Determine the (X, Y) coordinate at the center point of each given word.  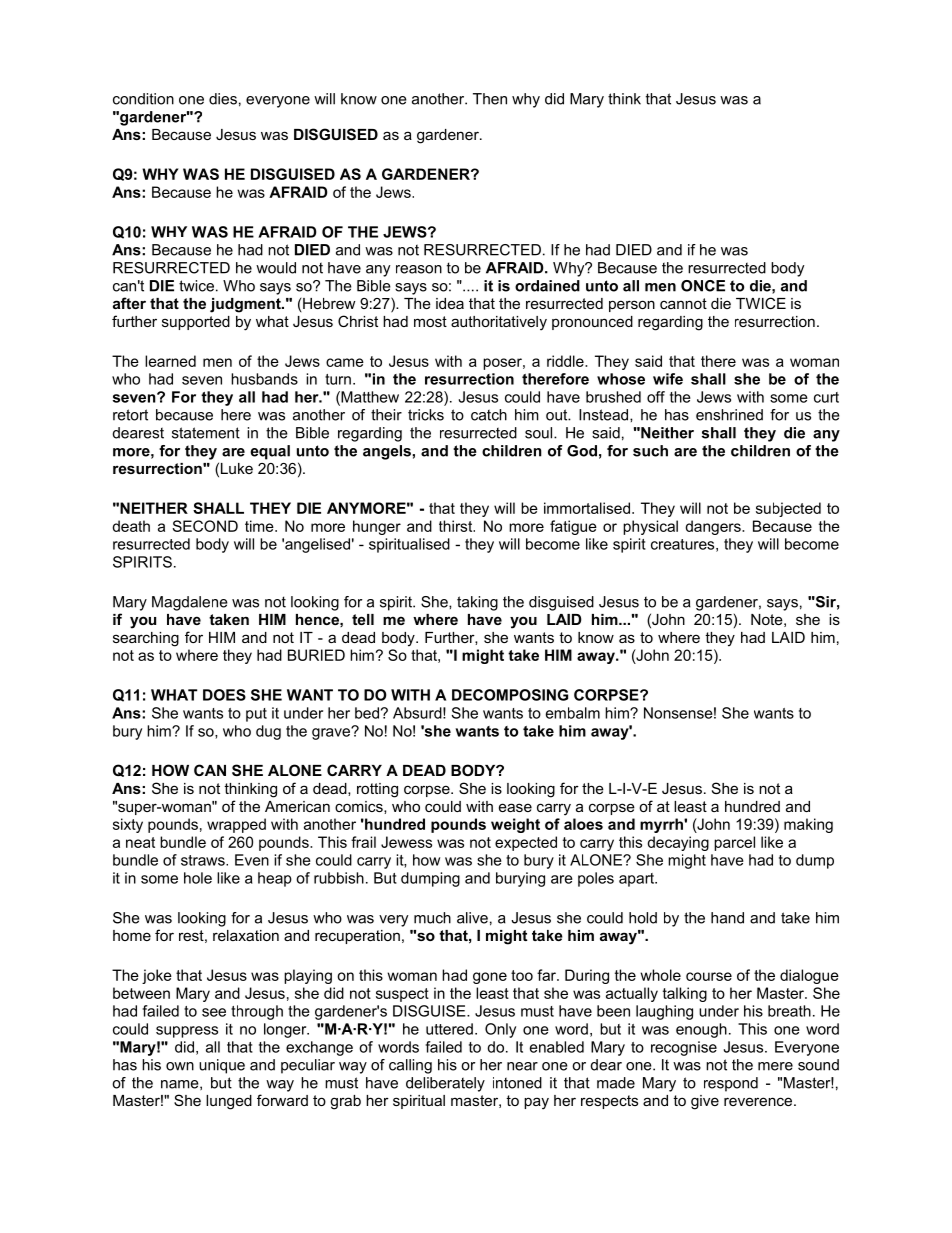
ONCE (703, 286)
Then (490, 99)
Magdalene (190, 603)
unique (222, 1066)
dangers (714, 527)
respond (731, 1084)
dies (223, 99)
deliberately (445, 1084)
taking (477, 603)
